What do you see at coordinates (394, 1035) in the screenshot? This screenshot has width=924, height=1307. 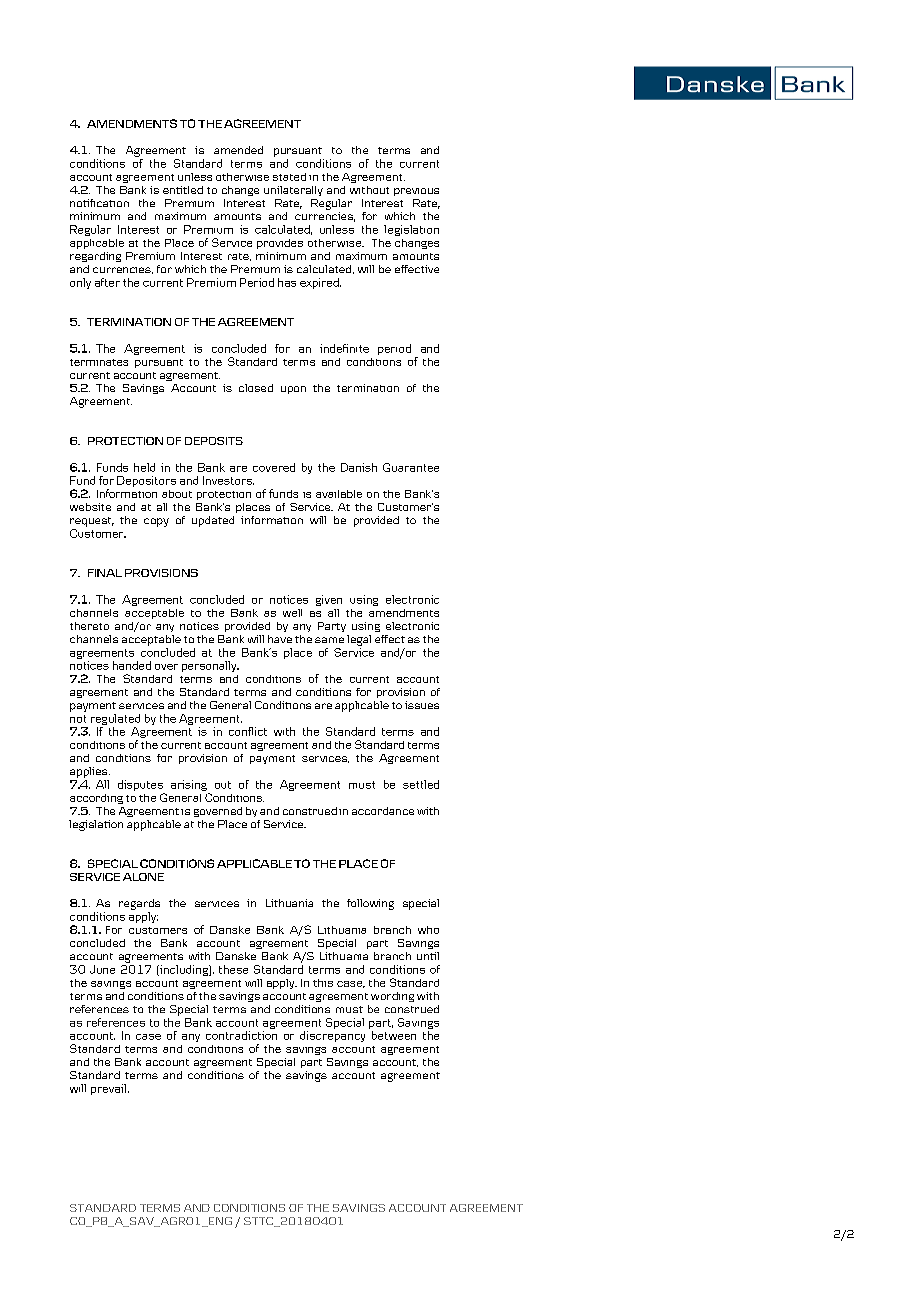 I see `between` at bounding box center [394, 1035].
